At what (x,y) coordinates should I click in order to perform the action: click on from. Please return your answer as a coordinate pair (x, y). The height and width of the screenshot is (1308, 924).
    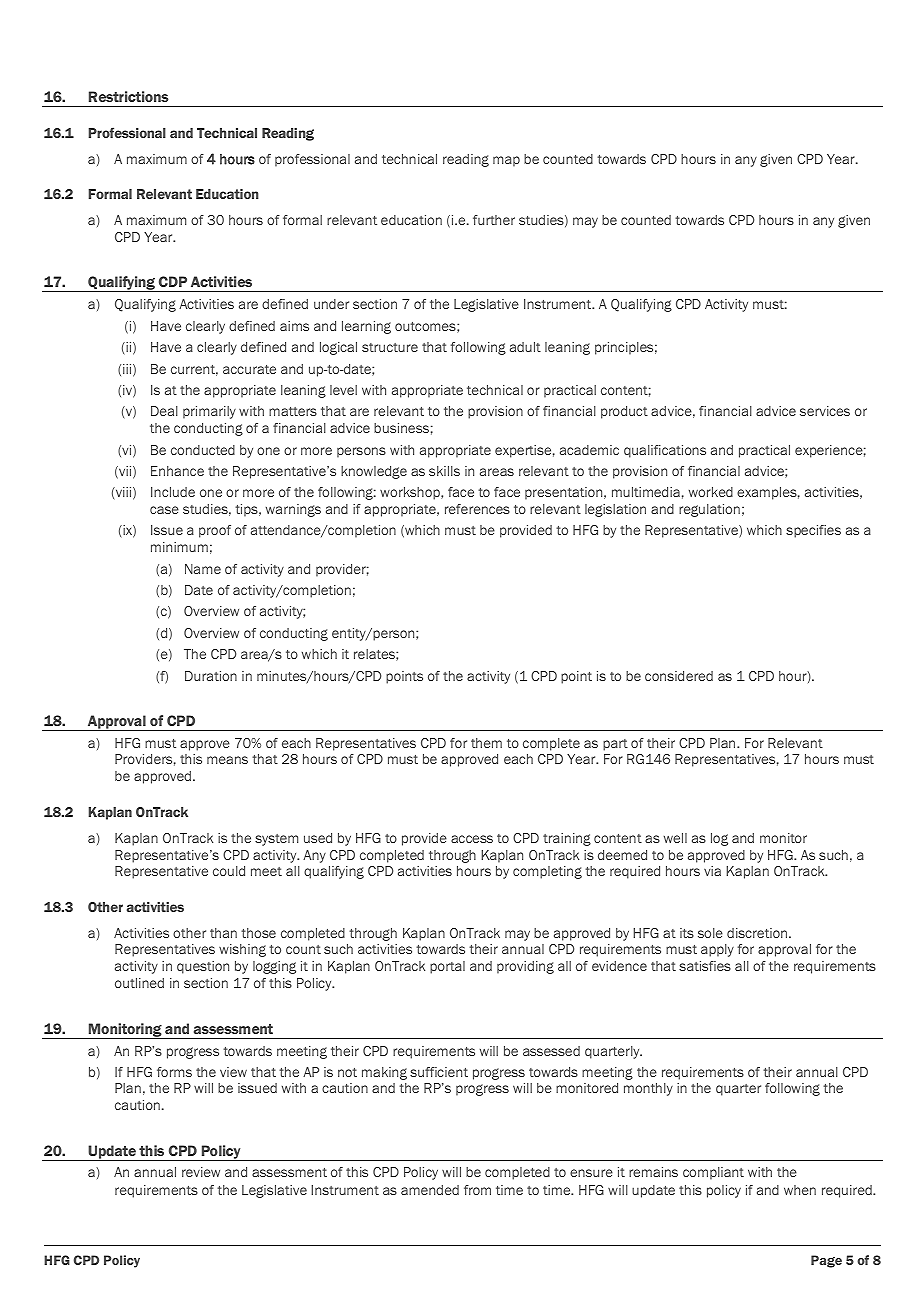
    Looking at the image, I should click on (477, 1190).
